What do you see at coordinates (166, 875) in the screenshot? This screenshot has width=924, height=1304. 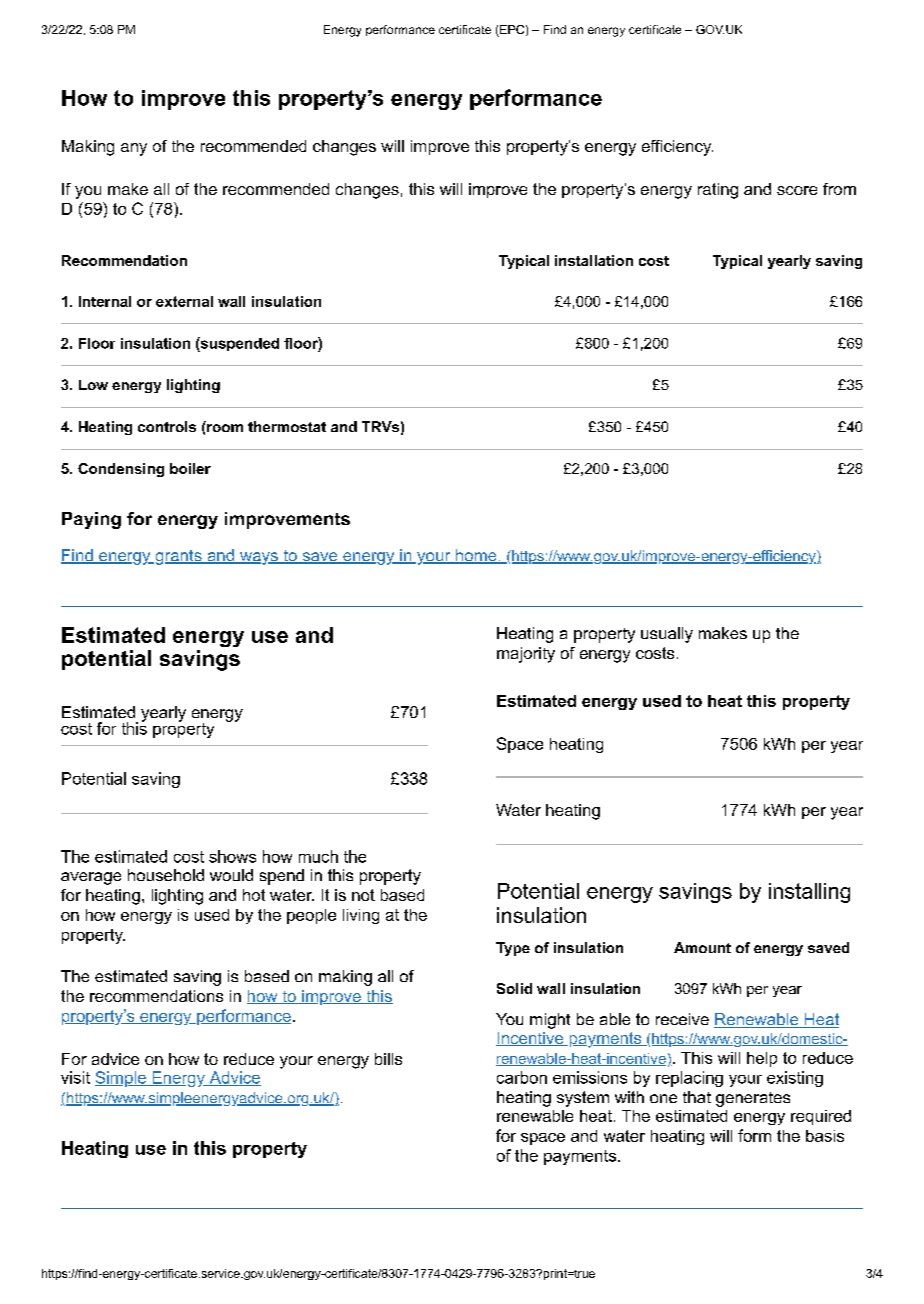 I see `household` at bounding box center [166, 875].
